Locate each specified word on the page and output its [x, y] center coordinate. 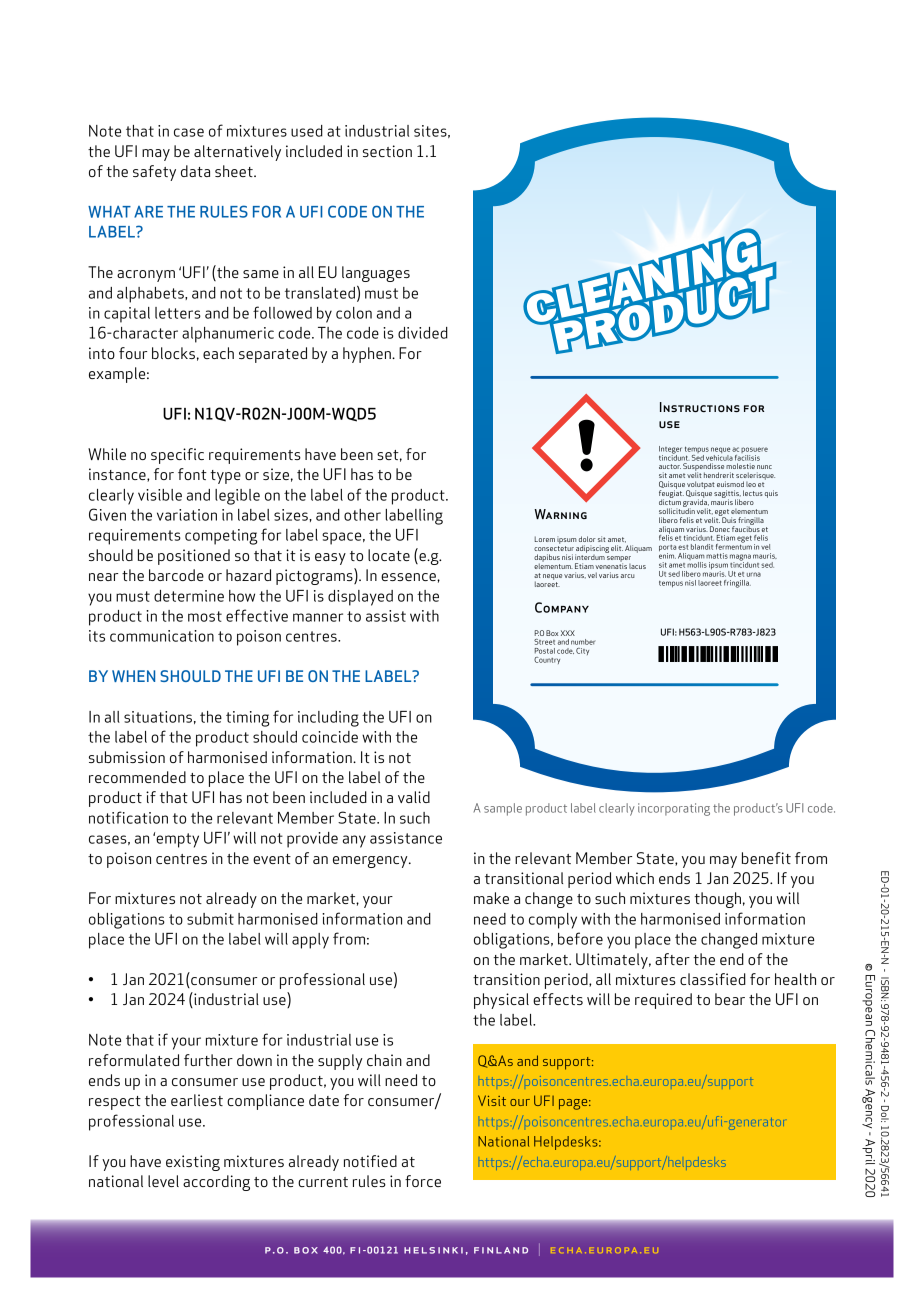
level [163, 1181]
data [195, 171]
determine [189, 596]
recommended [137, 777]
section [387, 151]
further [208, 1060]
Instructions [700, 407]
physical [501, 1001]
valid [414, 797]
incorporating [674, 809]
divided [423, 333]
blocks [173, 353]
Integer [670, 451]
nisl [690, 583]
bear [730, 999]
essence [409, 577]
